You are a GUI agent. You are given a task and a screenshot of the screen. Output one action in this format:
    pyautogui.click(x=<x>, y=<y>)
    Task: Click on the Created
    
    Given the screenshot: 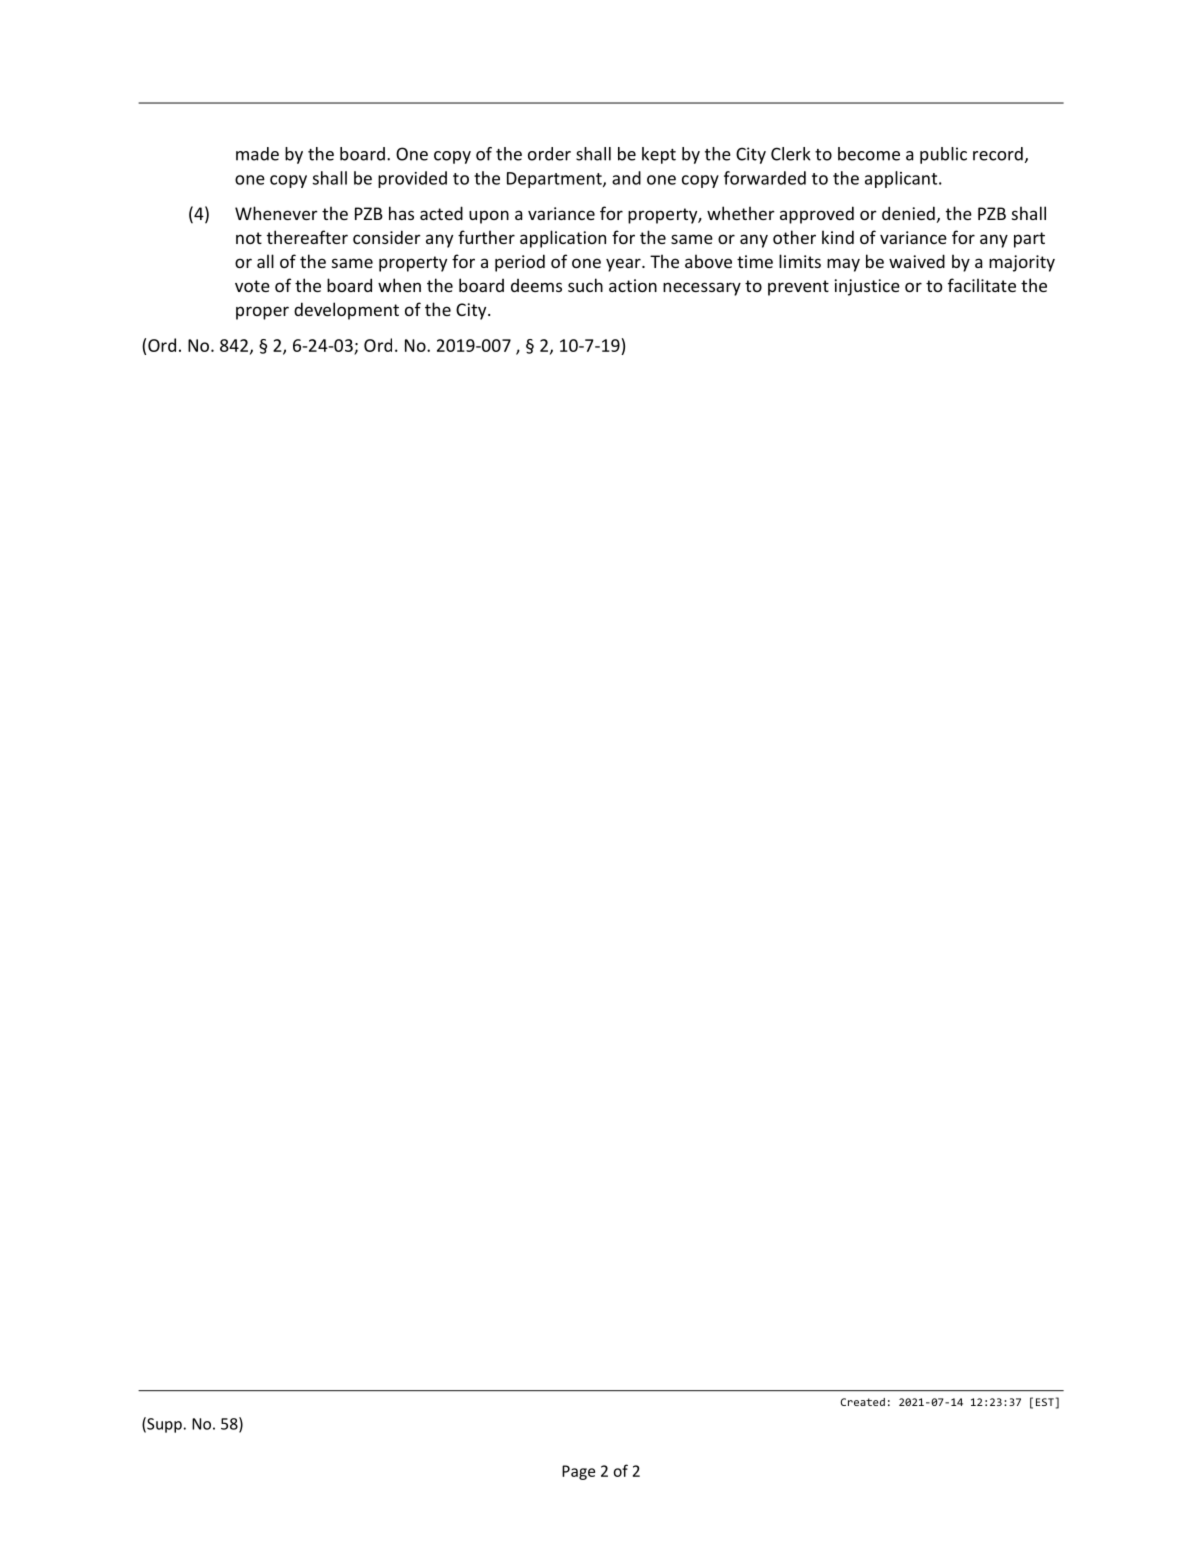 What is the action you would take?
    pyautogui.click(x=863, y=1402)
